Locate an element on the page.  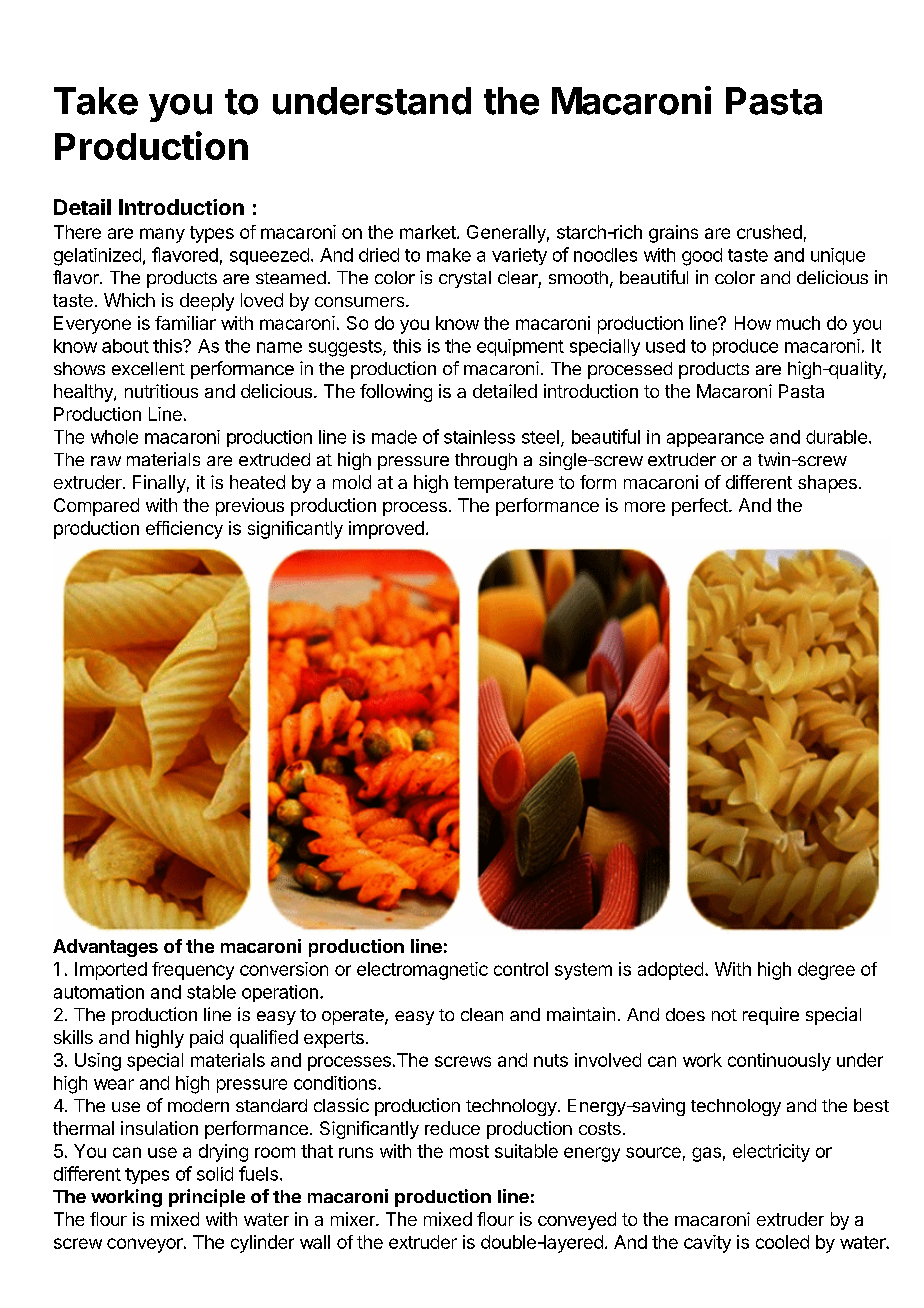
perfect is located at coordinates (701, 507).
